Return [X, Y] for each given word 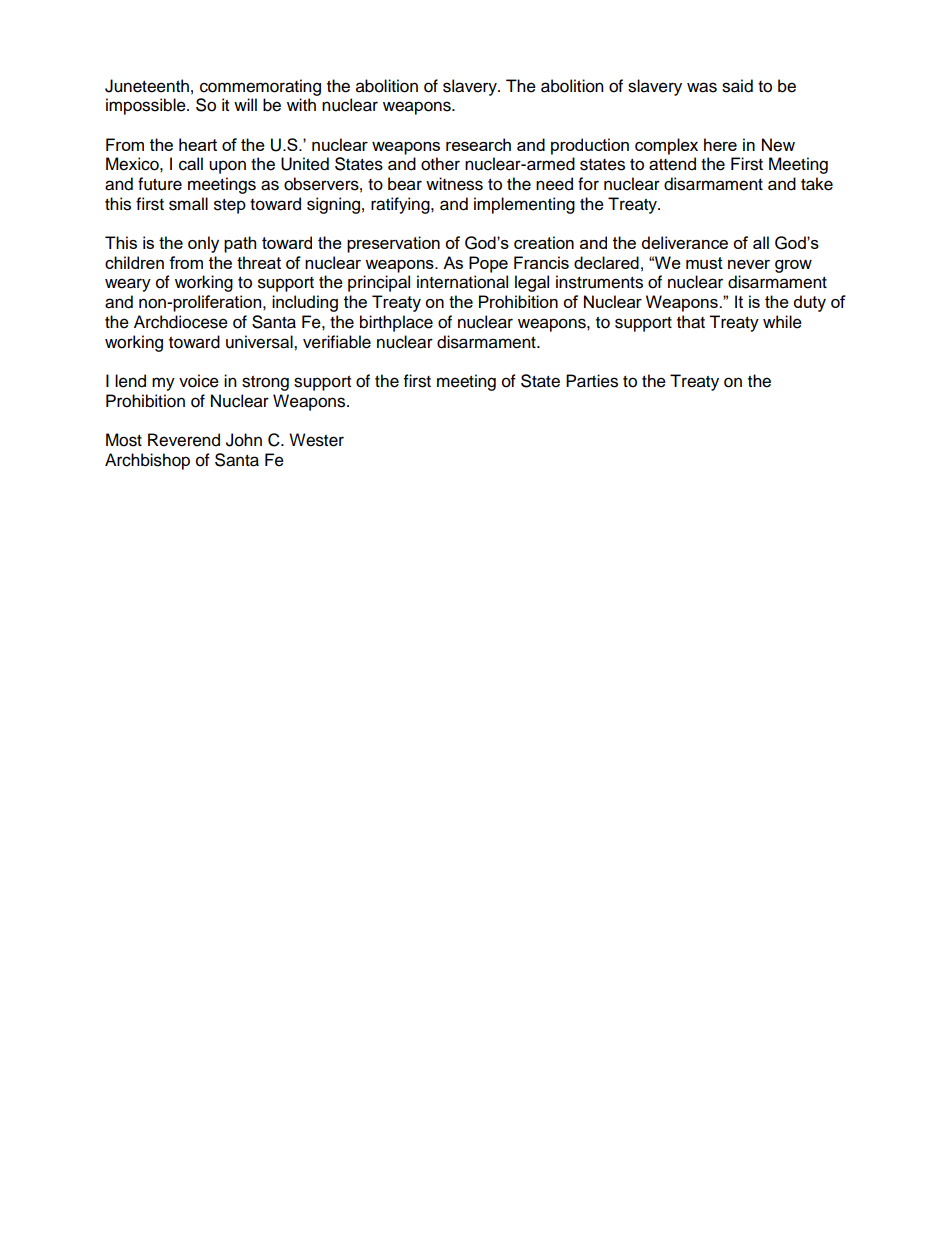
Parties [592, 381]
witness [454, 184]
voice [199, 381]
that [691, 322]
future [160, 184]
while [782, 322]
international [462, 282]
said [737, 86]
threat [259, 262]
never [749, 264]
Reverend [184, 440]
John [244, 440]
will [245, 104]
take [817, 184]
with [301, 104]
